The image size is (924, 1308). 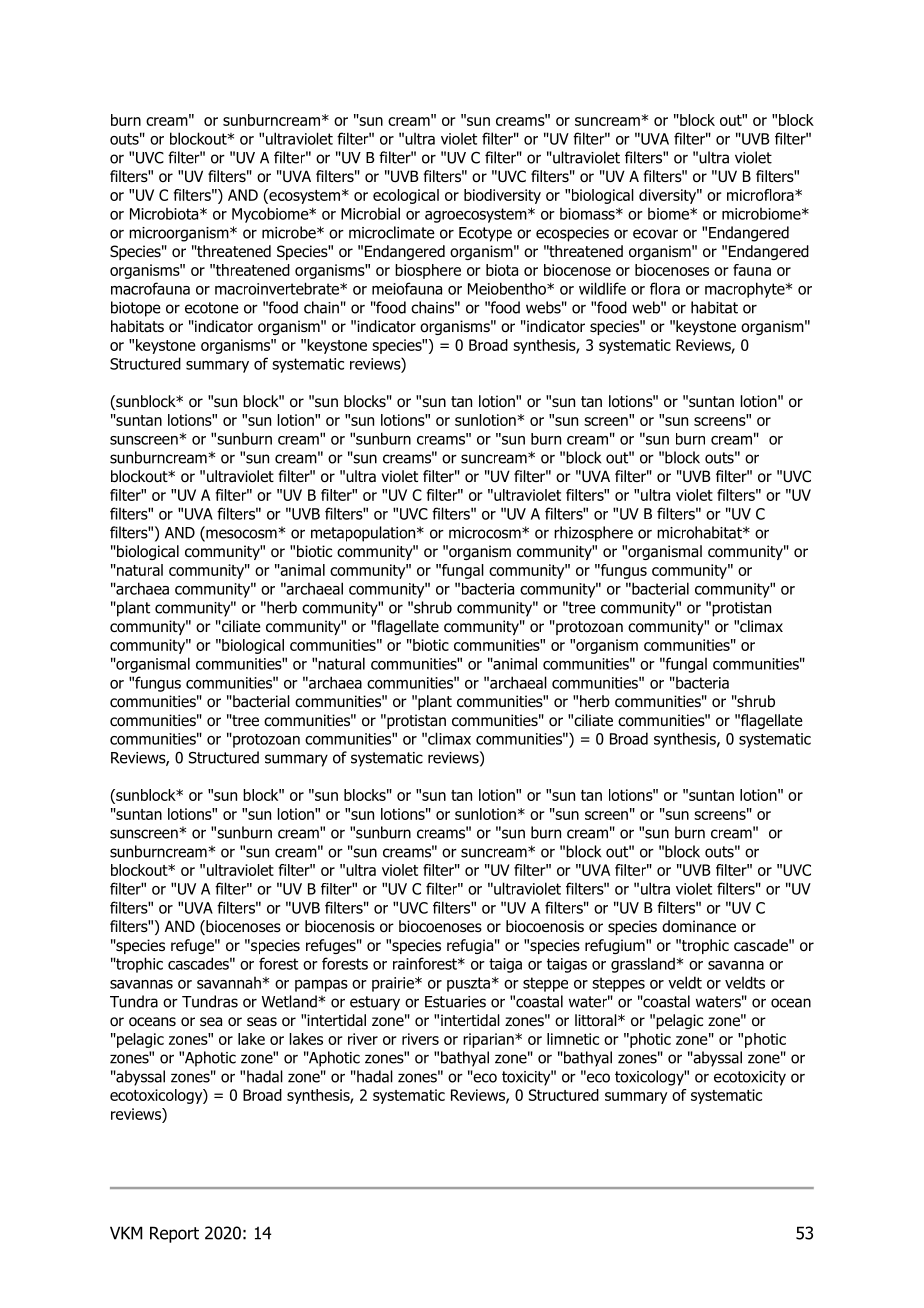 I want to click on Report, so click(x=174, y=1234).
